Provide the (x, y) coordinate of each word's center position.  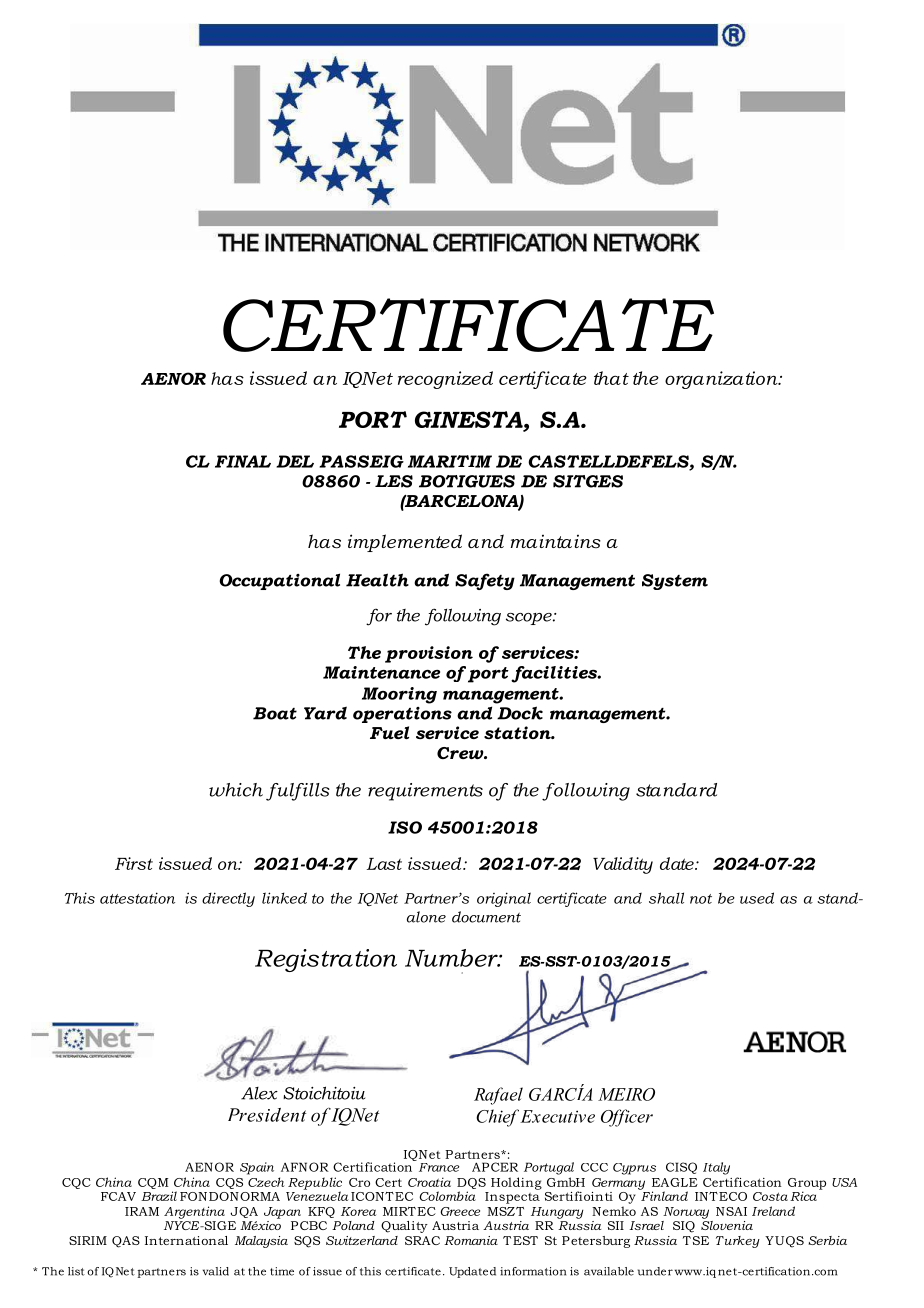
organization (722, 380)
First (134, 863)
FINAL (243, 461)
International (186, 1240)
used (757, 898)
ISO (405, 827)
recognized (445, 380)
